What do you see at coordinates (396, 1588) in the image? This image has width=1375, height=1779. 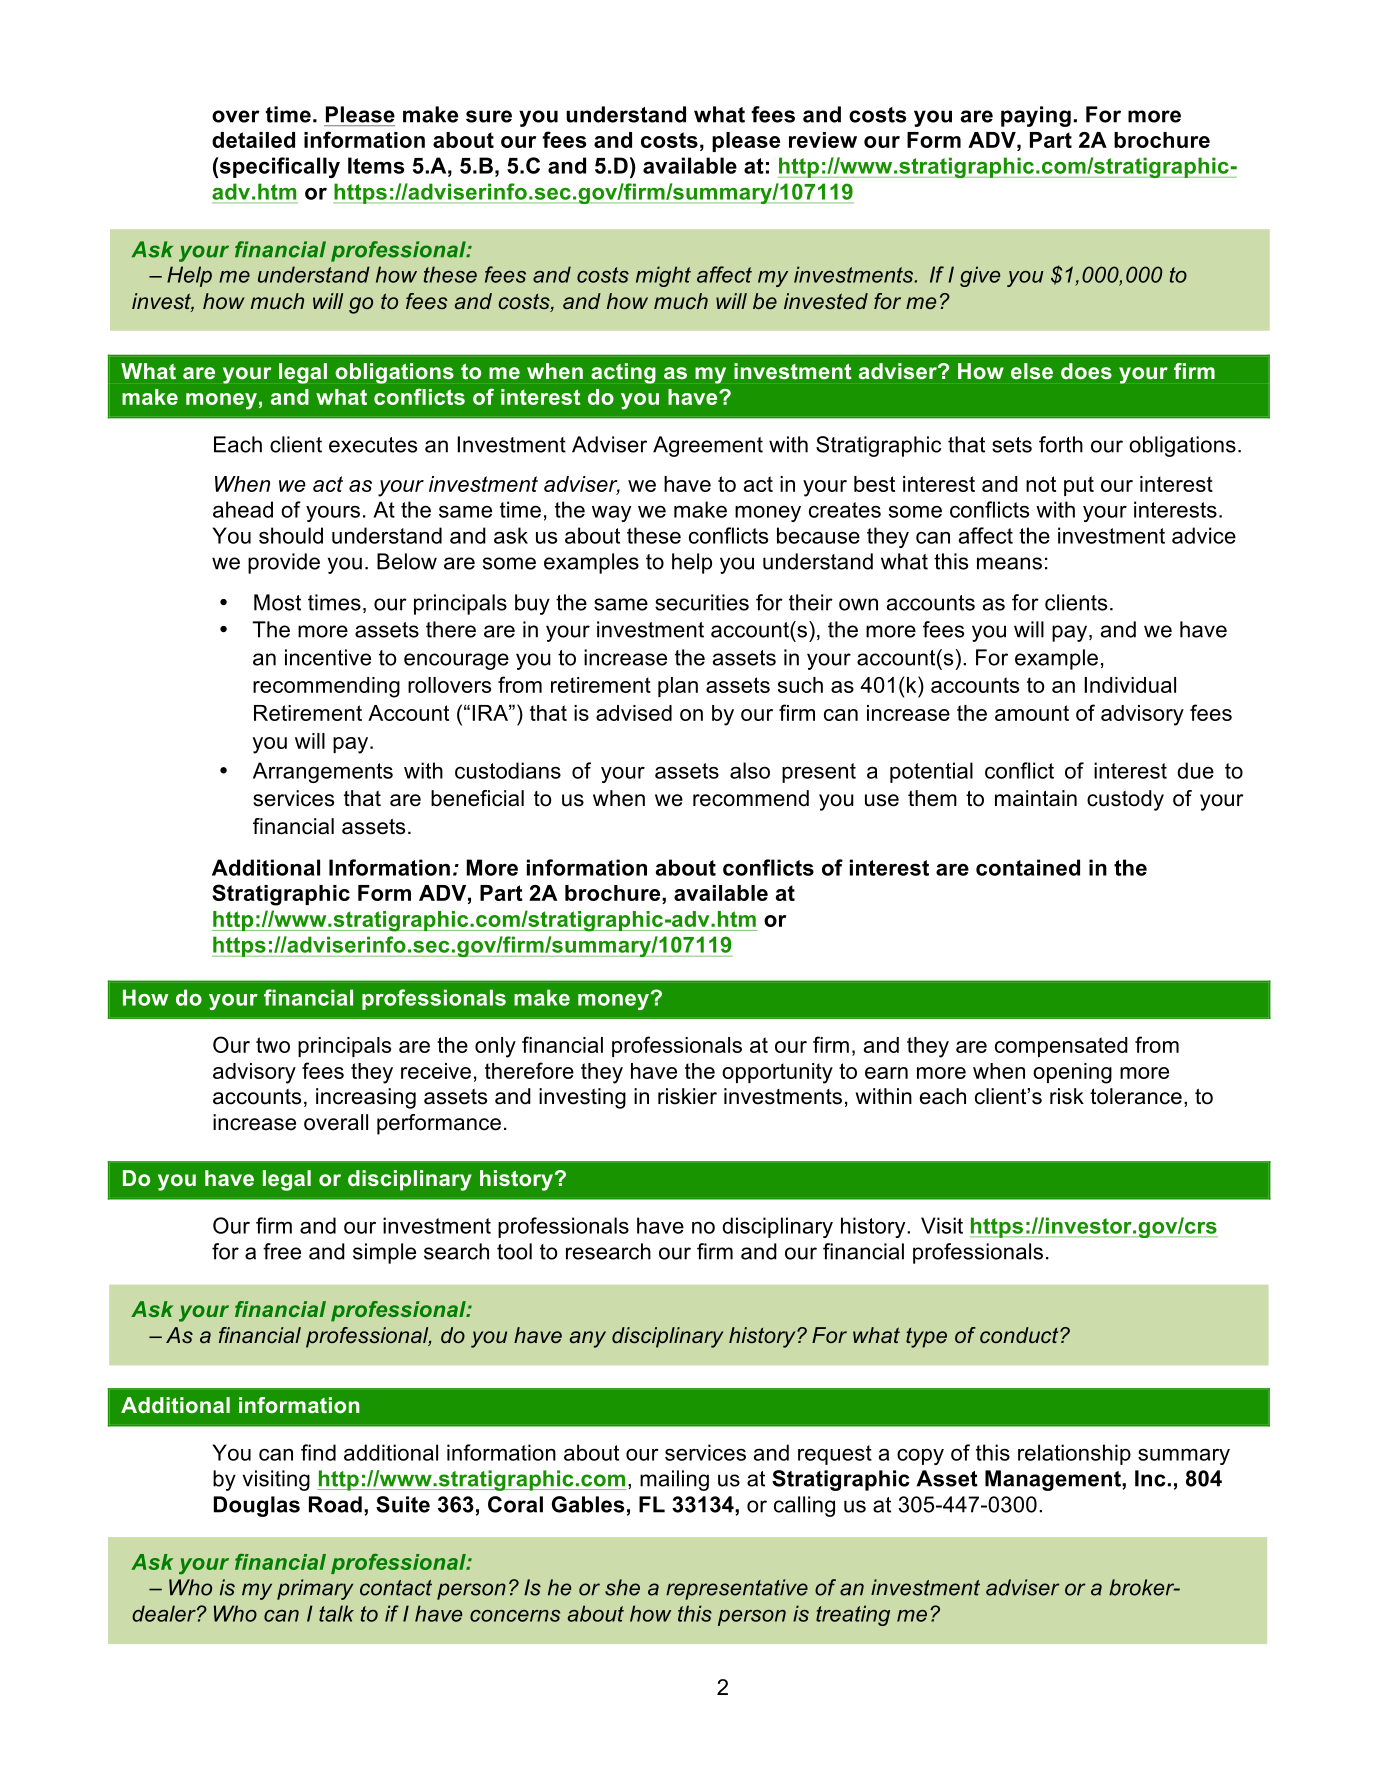 I see `contact` at bounding box center [396, 1588].
